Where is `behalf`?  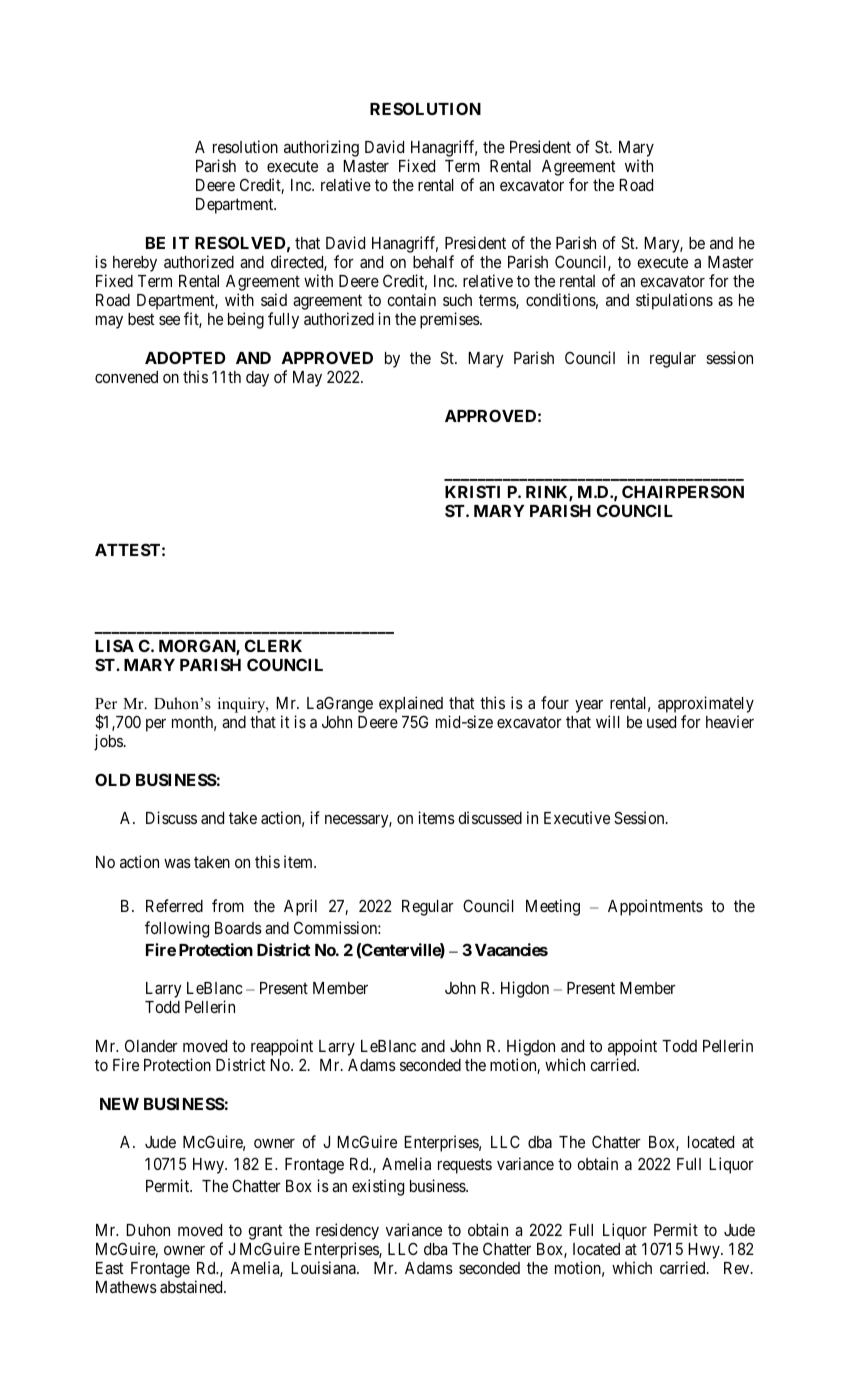
behalf is located at coordinates (433, 261).
